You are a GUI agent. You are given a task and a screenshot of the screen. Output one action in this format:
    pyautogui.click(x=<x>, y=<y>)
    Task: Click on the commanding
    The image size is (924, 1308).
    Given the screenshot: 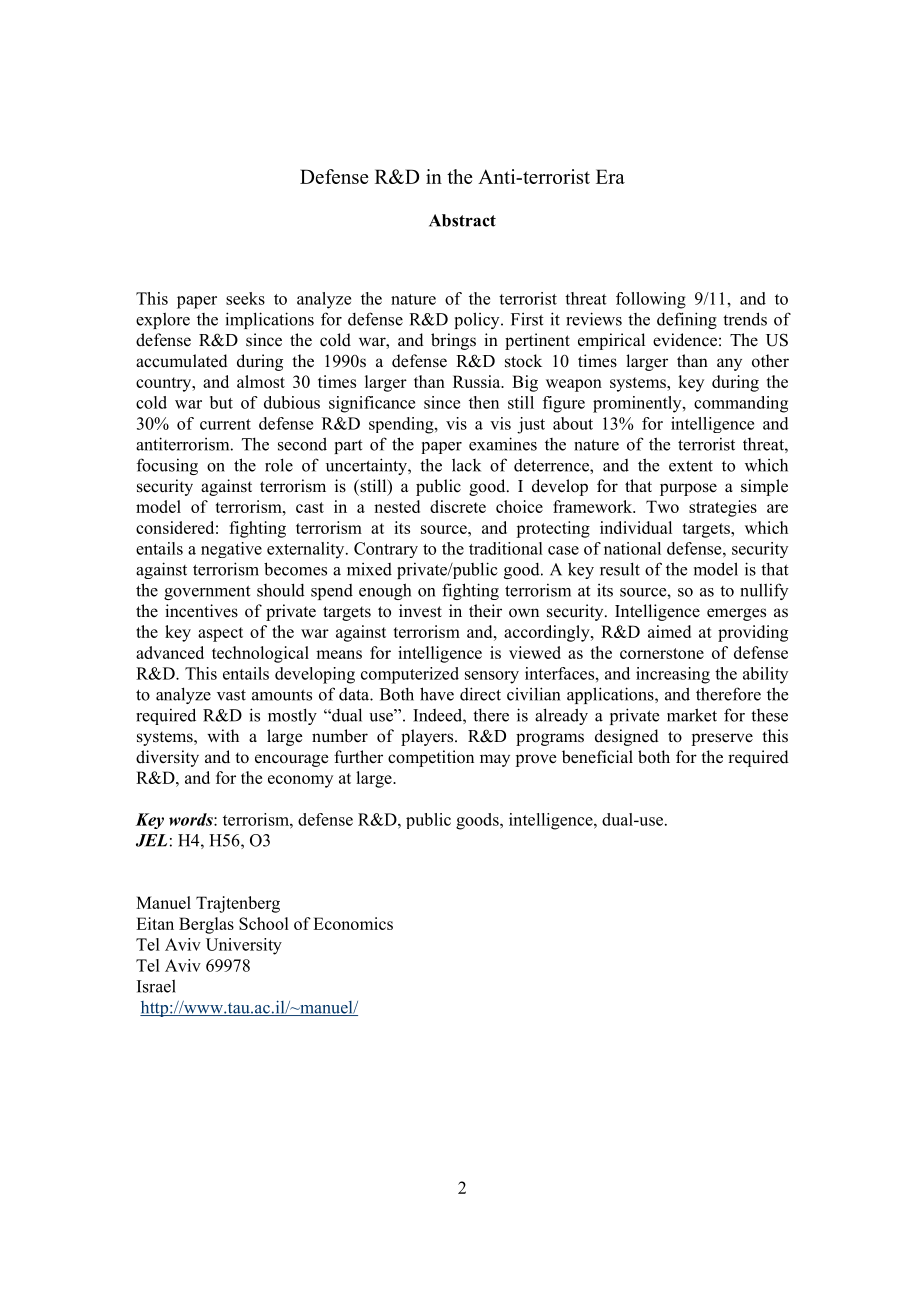 What is the action you would take?
    pyautogui.click(x=741, y=404)
